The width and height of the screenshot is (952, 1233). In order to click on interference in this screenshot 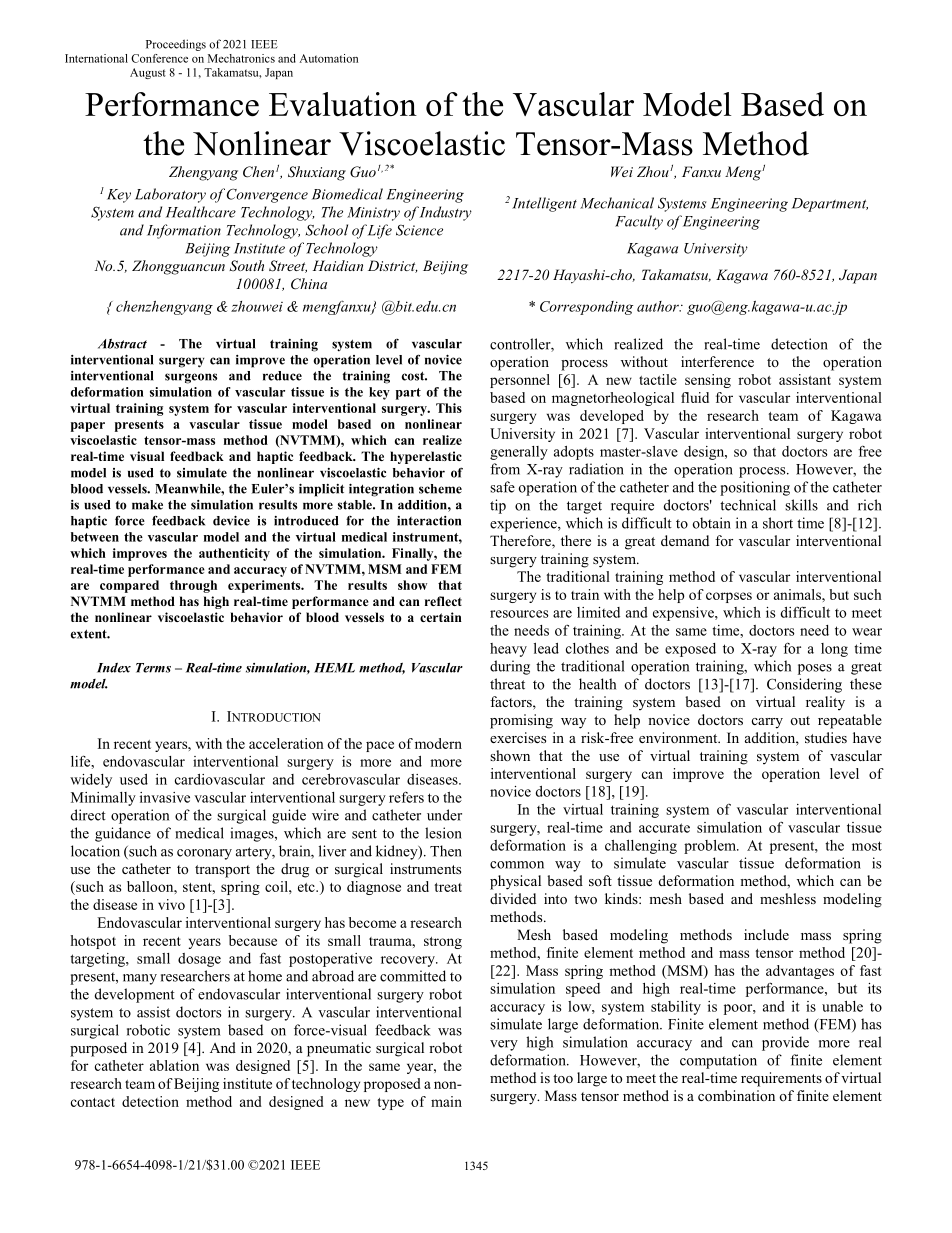, I will do `click(717, 361)`.
